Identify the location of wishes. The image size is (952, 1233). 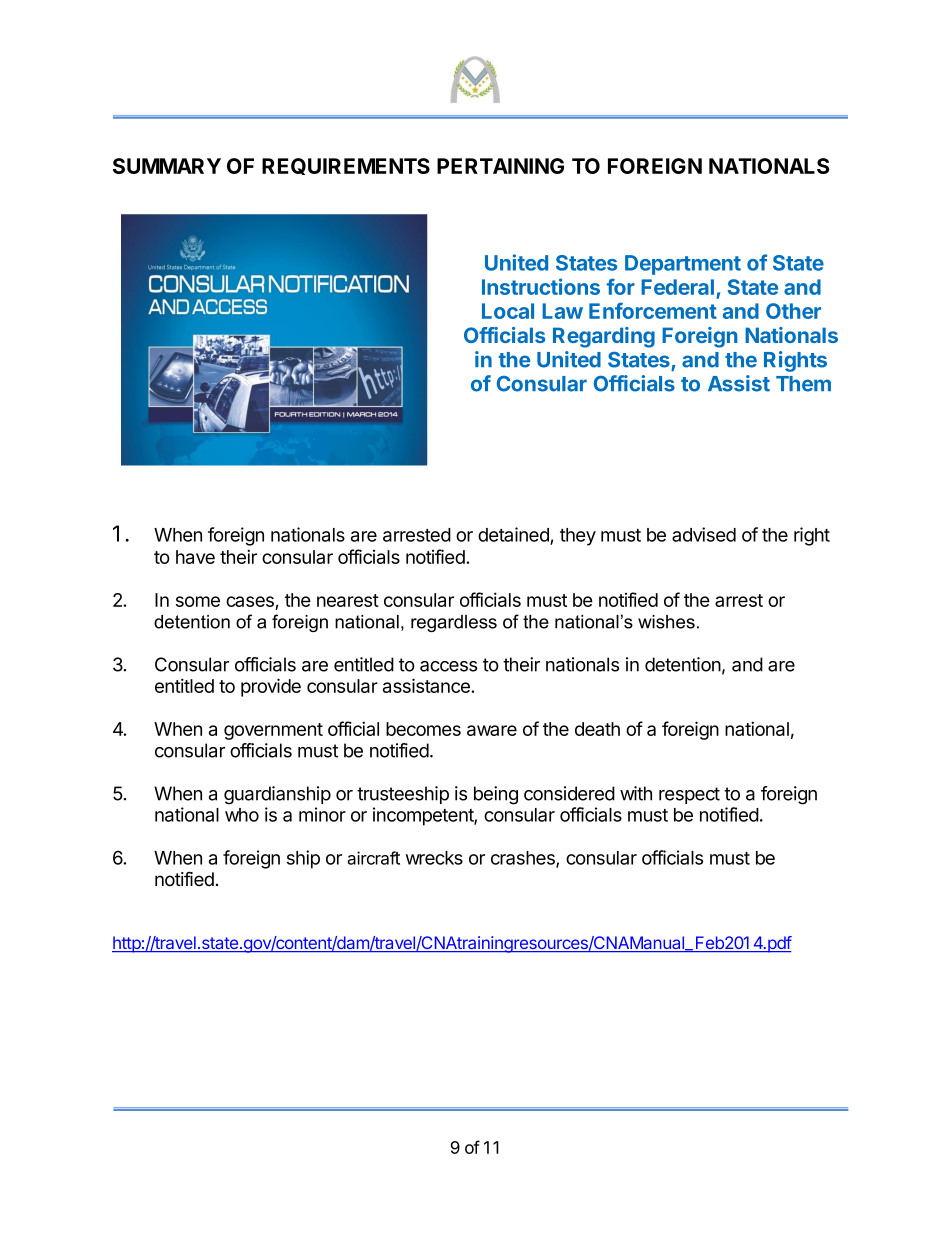
(666, 622).
